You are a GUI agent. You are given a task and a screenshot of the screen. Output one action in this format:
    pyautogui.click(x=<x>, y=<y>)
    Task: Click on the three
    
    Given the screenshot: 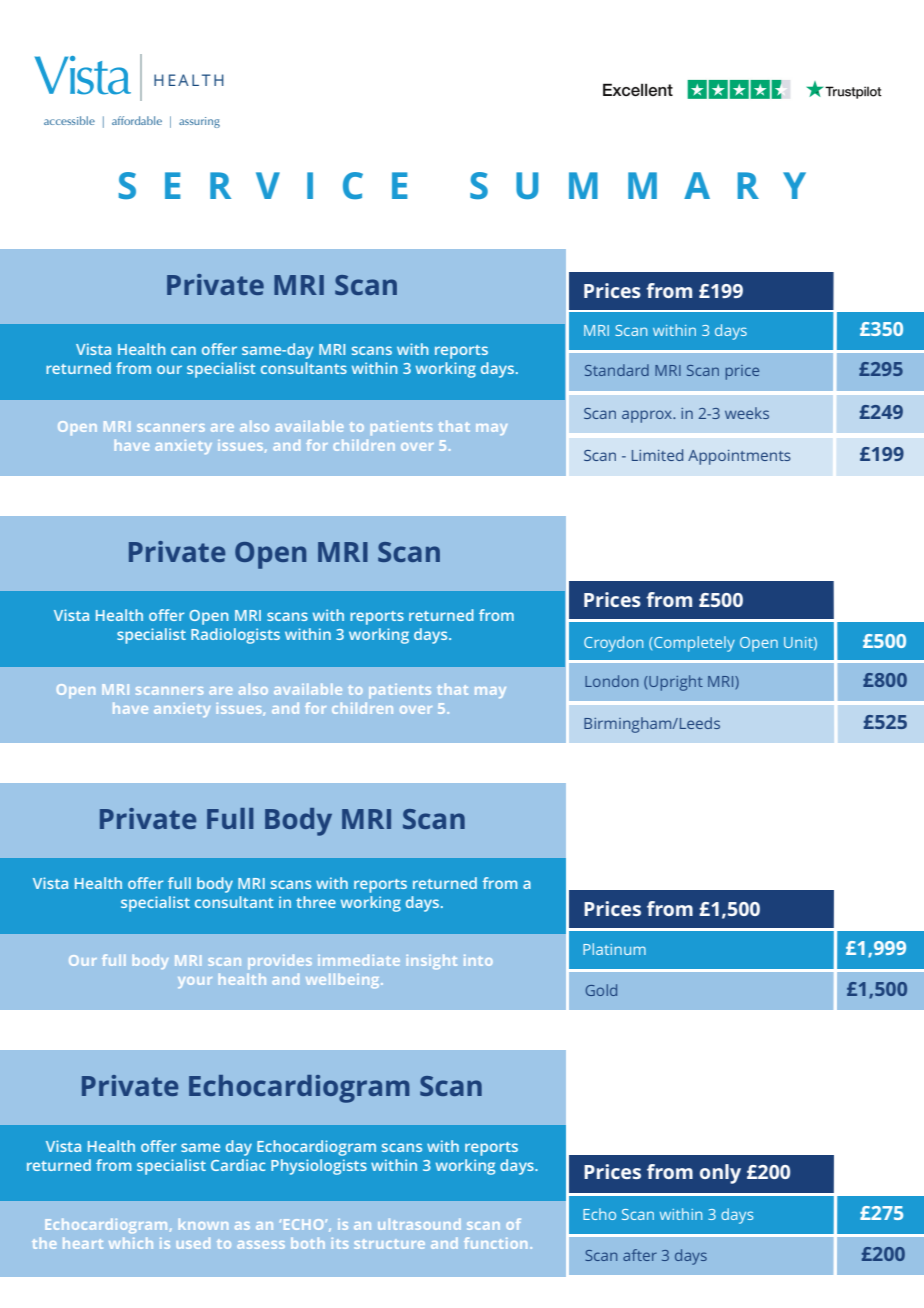 What is the action you would take?
    pyautogui.click(x=316, y=902)
